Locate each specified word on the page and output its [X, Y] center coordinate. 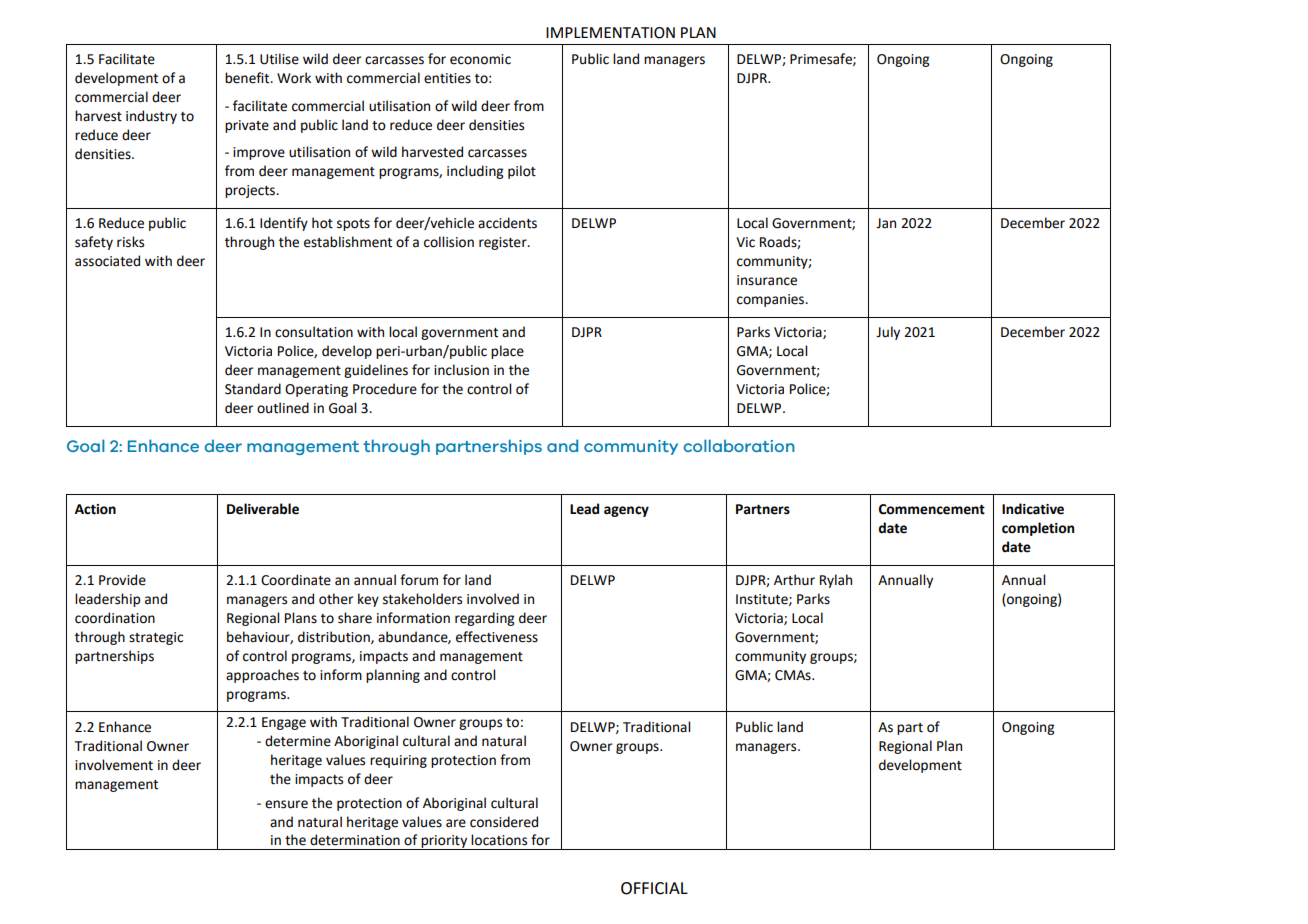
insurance [767, 280]
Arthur [794, 580]
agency [626, 511]
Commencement [932, 509]
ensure [286, 804]
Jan [886, 223]
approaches [262, 676]
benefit [248, 78]
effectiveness [497, 637]
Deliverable [263, 509]
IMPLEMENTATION [610, 33]
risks [130, 242]
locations [499, 840]
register [504, 243]
